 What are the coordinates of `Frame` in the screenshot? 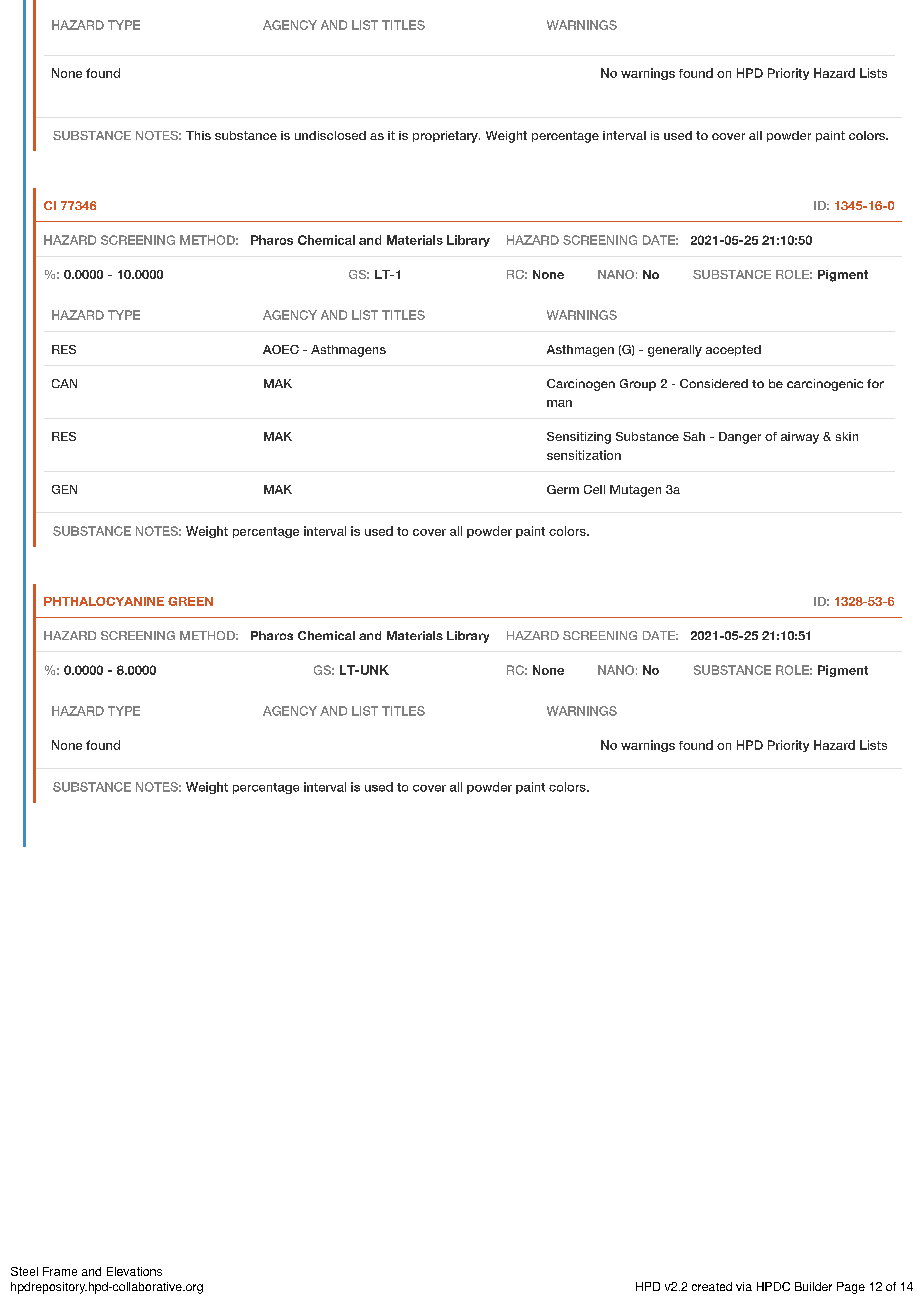 It's located at (60, 1271).
